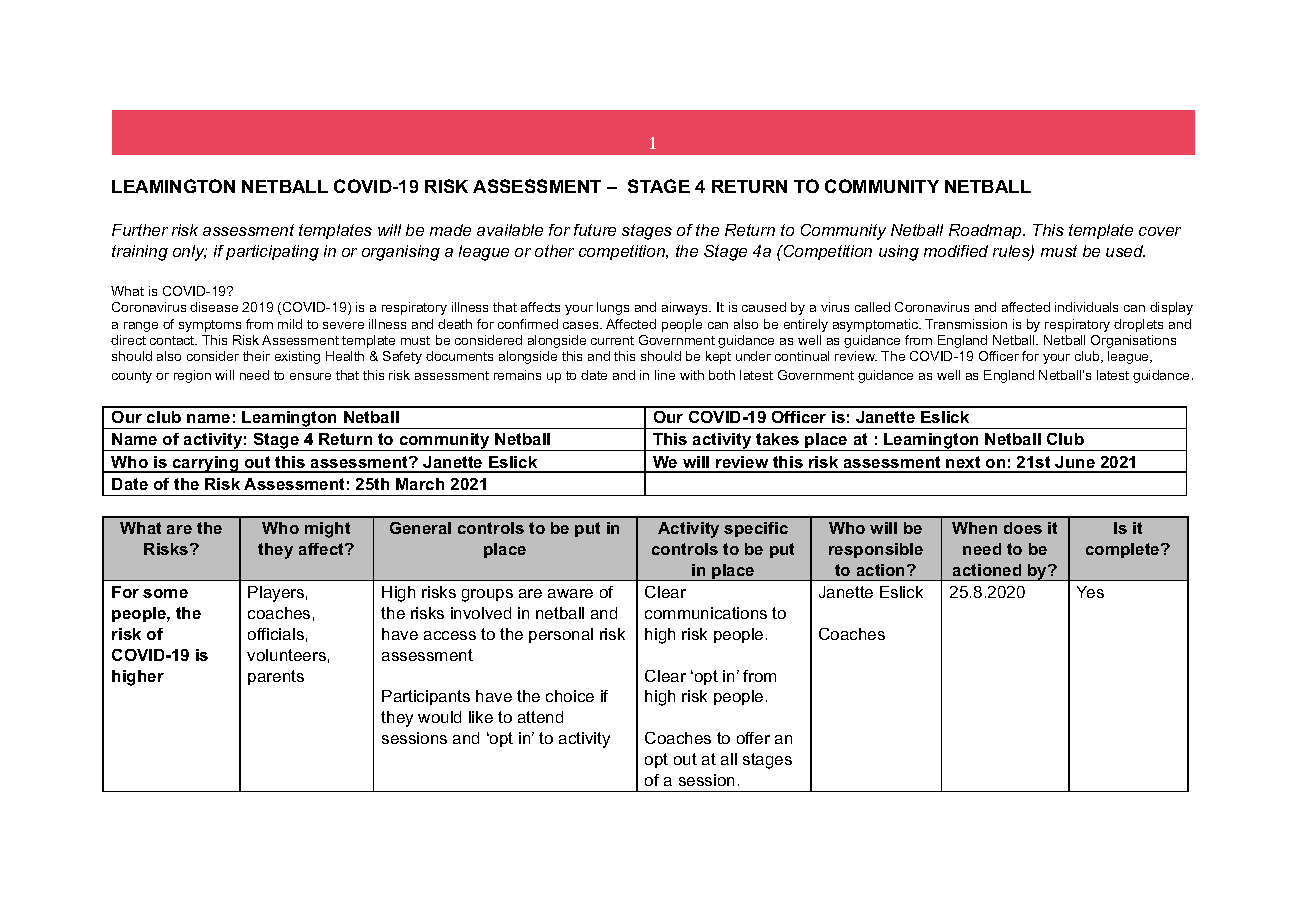 Image resolution: width=1307 pixels, height=924 pixels. What do you see at coordinates (595, 230) in the document?
I see `future` at bounding box center [595, 230].
